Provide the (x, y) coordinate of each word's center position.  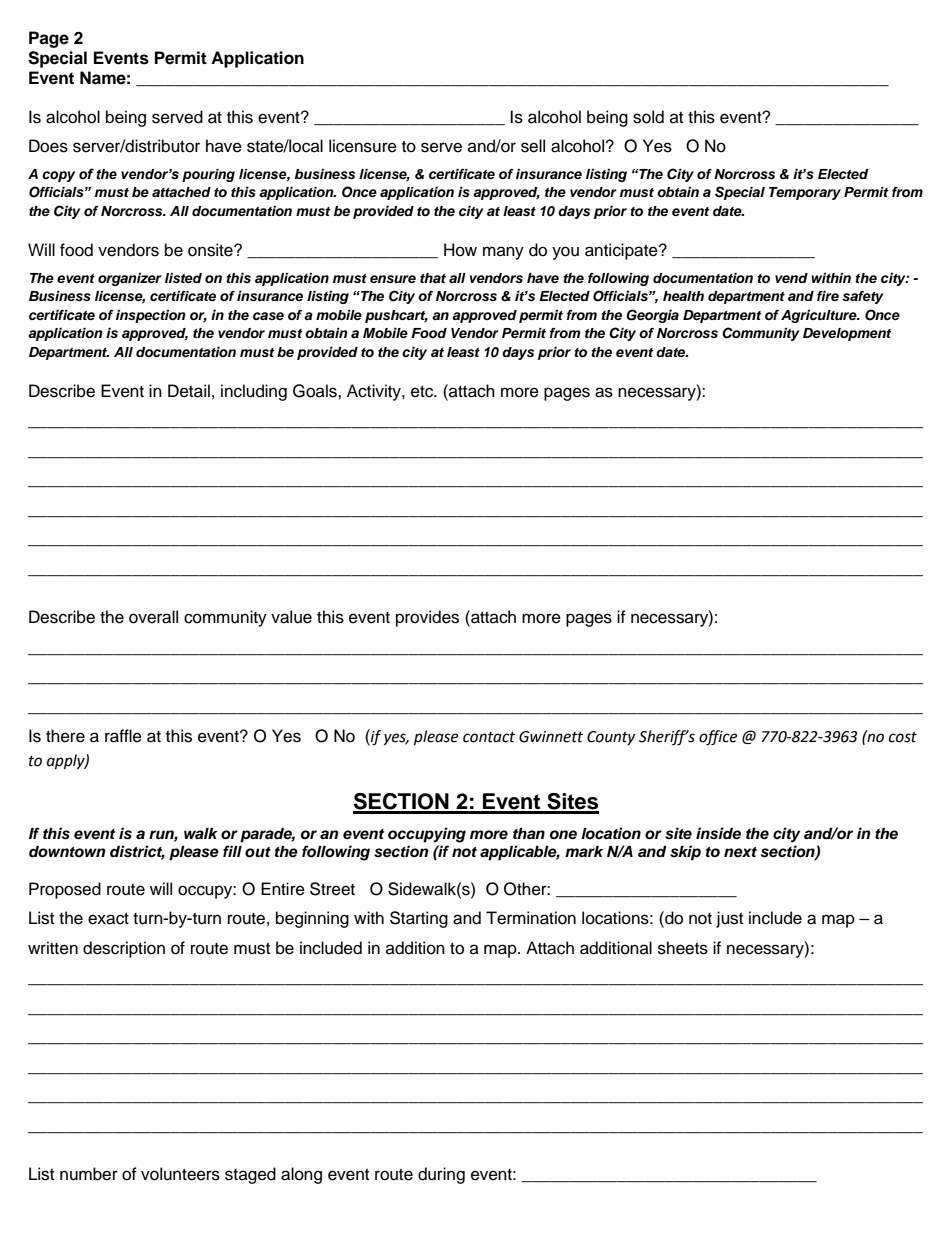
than (529, 833)
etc (423, 392)
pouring (208, 175)
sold (648, 117)
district (137, 852)
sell (533, 146)
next (740, 852)
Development (847, 334)
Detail (189, 391)
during (441, 1175)
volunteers (180, 1174)
